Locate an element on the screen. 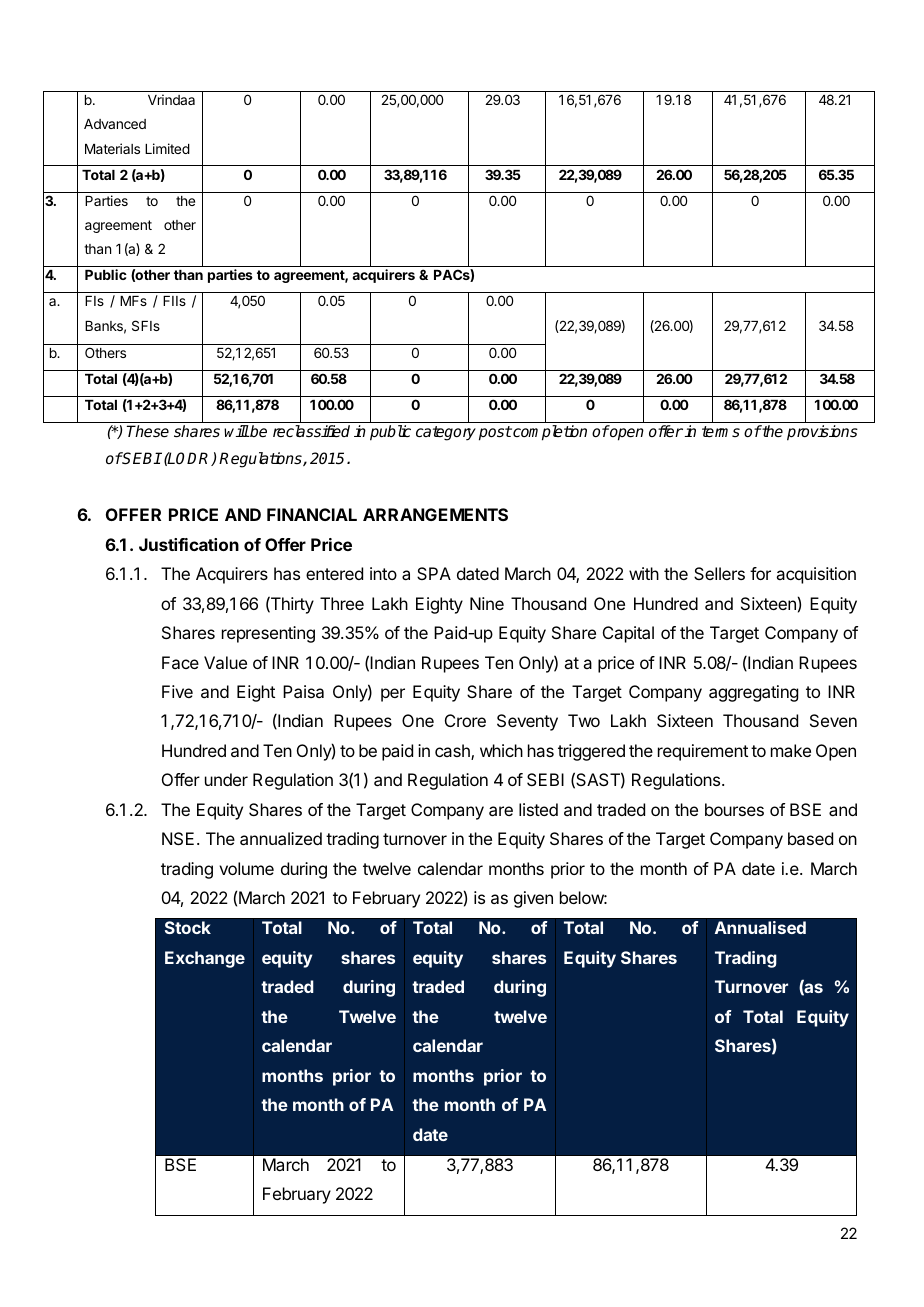  given is located at coordinates (533, 899).
